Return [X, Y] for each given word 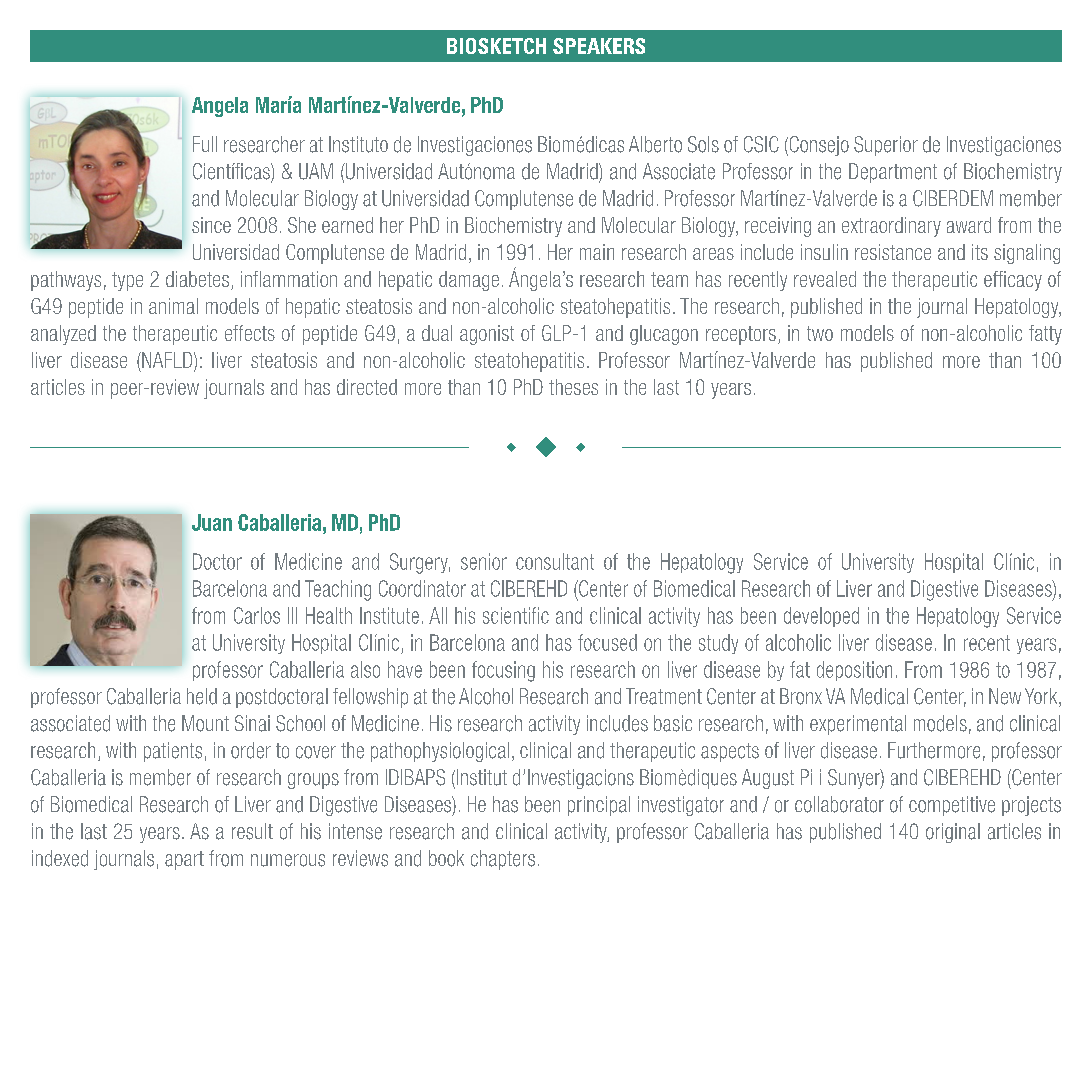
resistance [893, 252]
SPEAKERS [599, 46]
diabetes [197, 279]
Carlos [257, 615]
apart [184, 860]
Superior [886, 146]
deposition [854, 671]
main [597, 252]
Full [205, 144]
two [820, 333]
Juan [212, 522]
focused [607, 642]
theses [573, 387]
